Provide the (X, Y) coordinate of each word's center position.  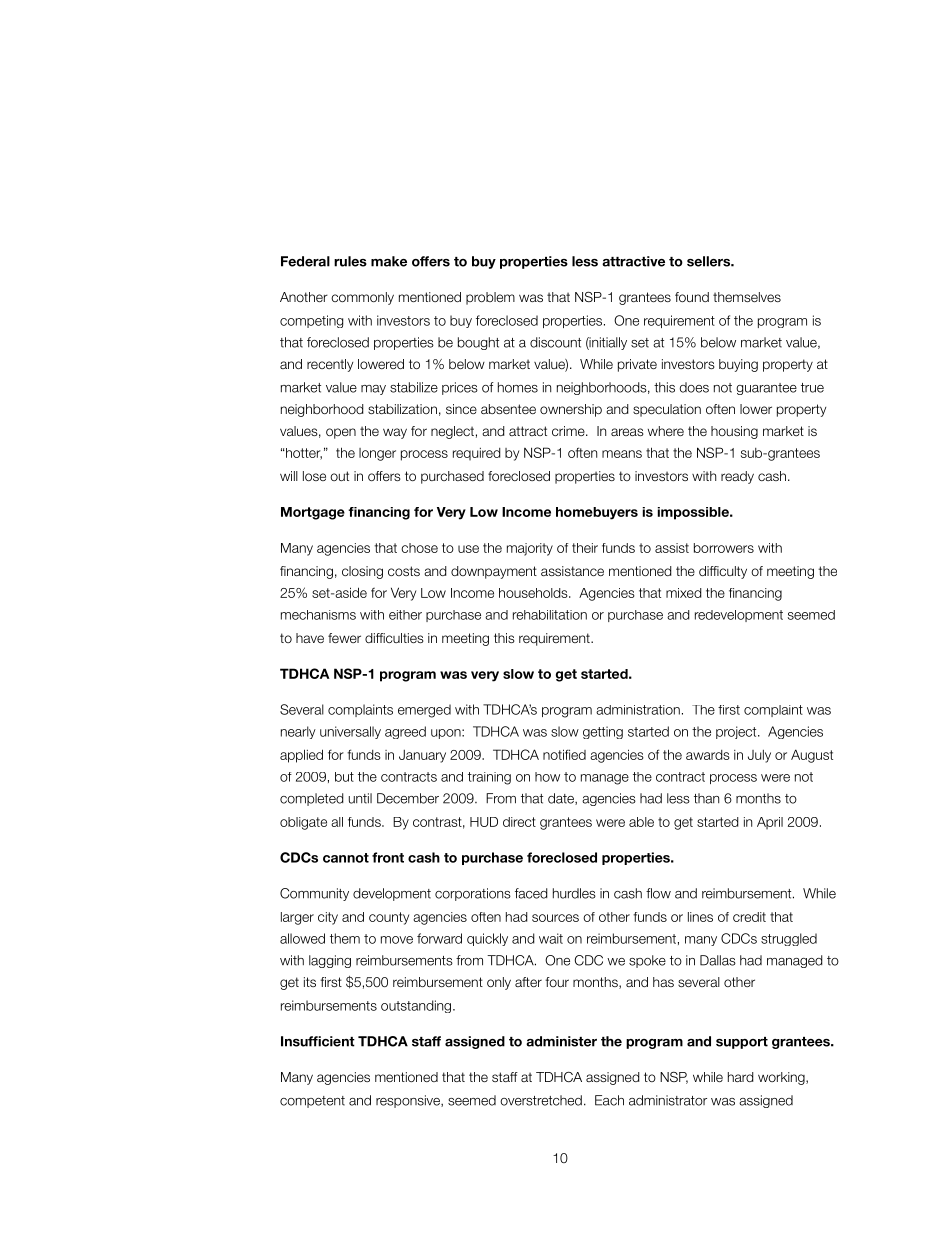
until (360, 798)
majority (530, 549)
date (562, 799)
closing (362, 572)
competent (312, 1102)
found (692, 297)
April (770, 823)
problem (490, 298)
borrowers (724, 548)
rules (350, 261)
